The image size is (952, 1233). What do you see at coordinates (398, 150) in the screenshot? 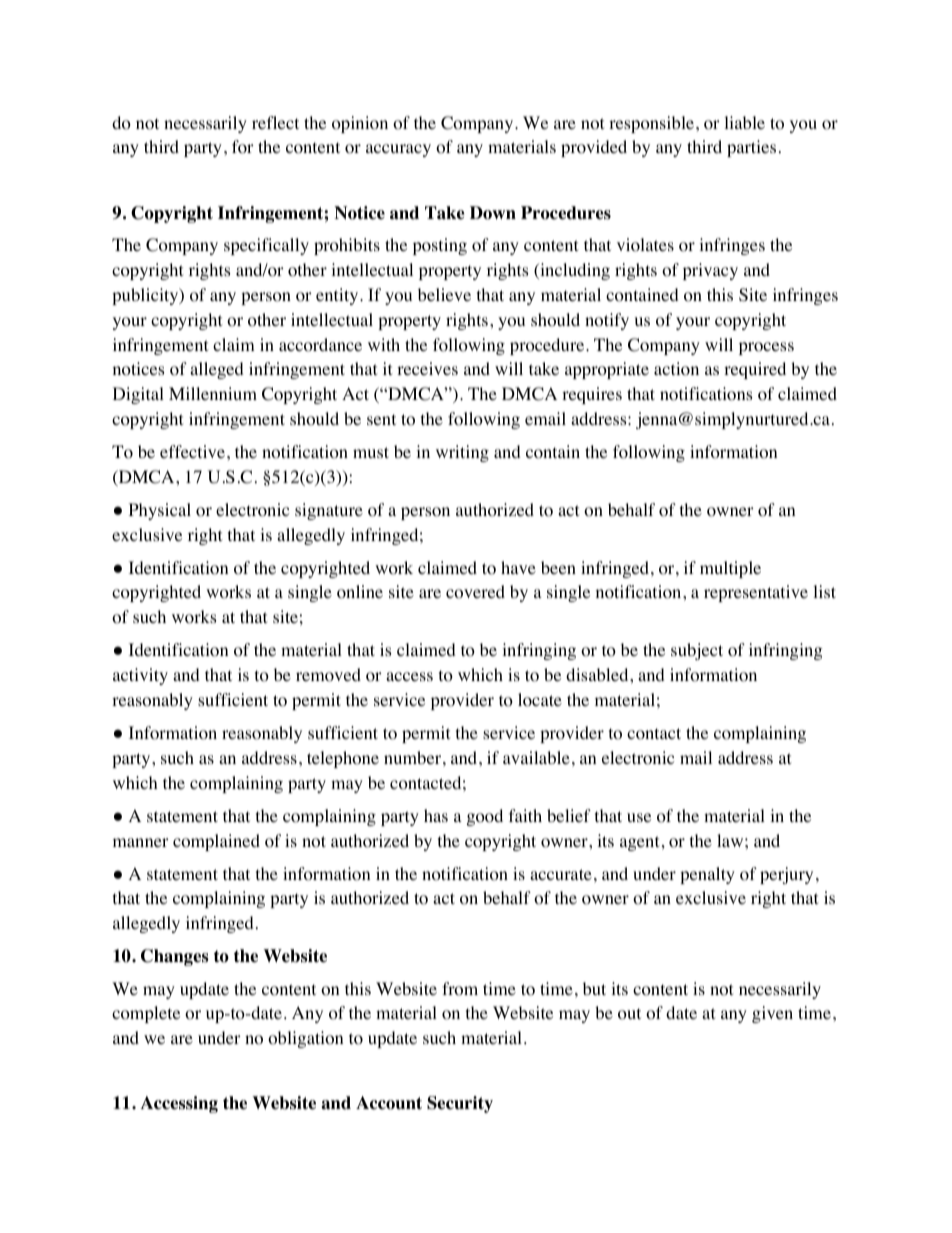
I see `accuracy` at bounding box center [398, 150].
